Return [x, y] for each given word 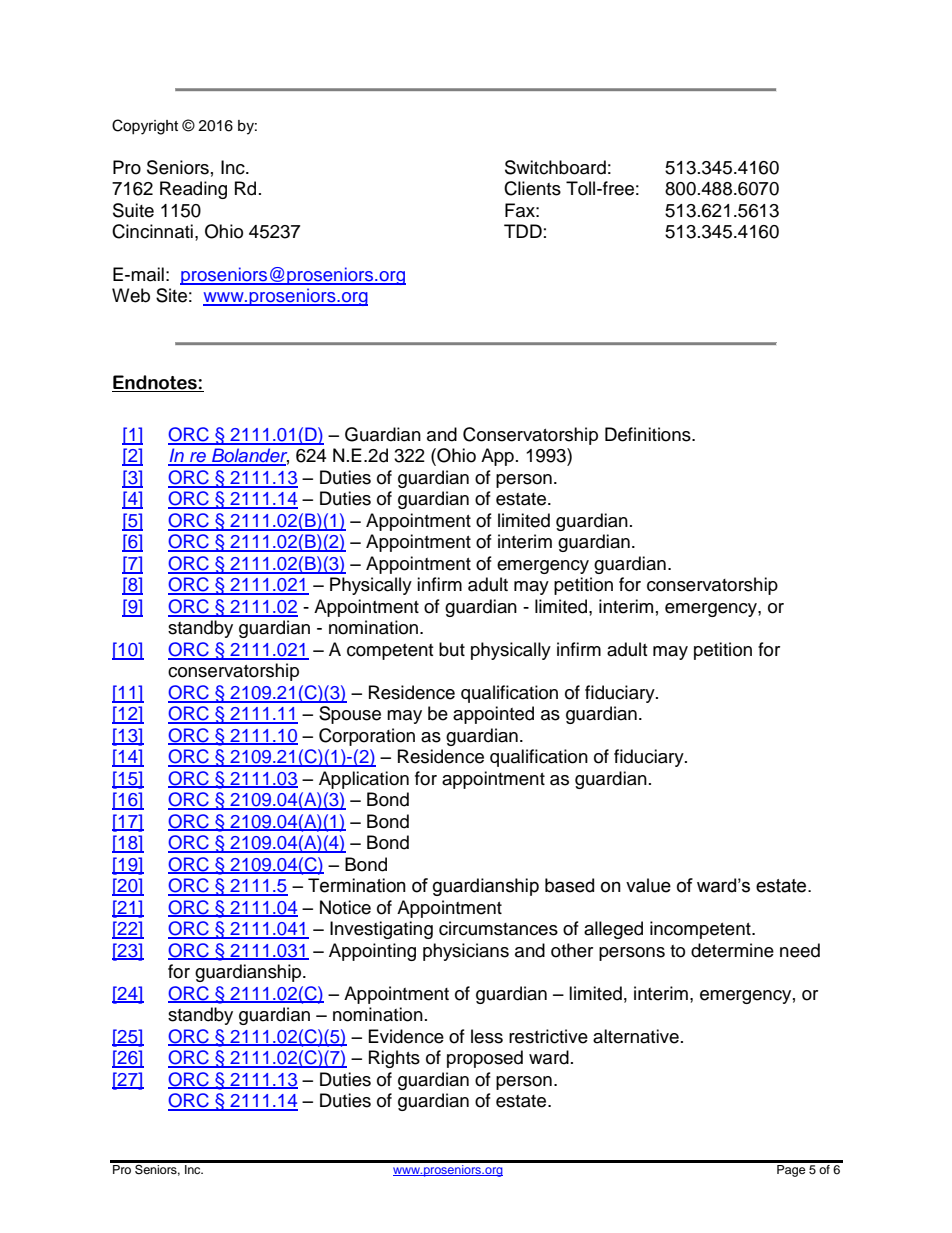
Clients [532, 188]
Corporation [367, 737]
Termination [357, 885]
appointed [493, 715]
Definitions [649, 434]
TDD [523, 231]
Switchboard [555, 167]
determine [732, 950]
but [452, 649]
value [648, 885]
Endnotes [156, 382]
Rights [394, 1059]
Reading [193, 190]
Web [131, 295]
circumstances [498, 928]
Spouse [350, 715]
